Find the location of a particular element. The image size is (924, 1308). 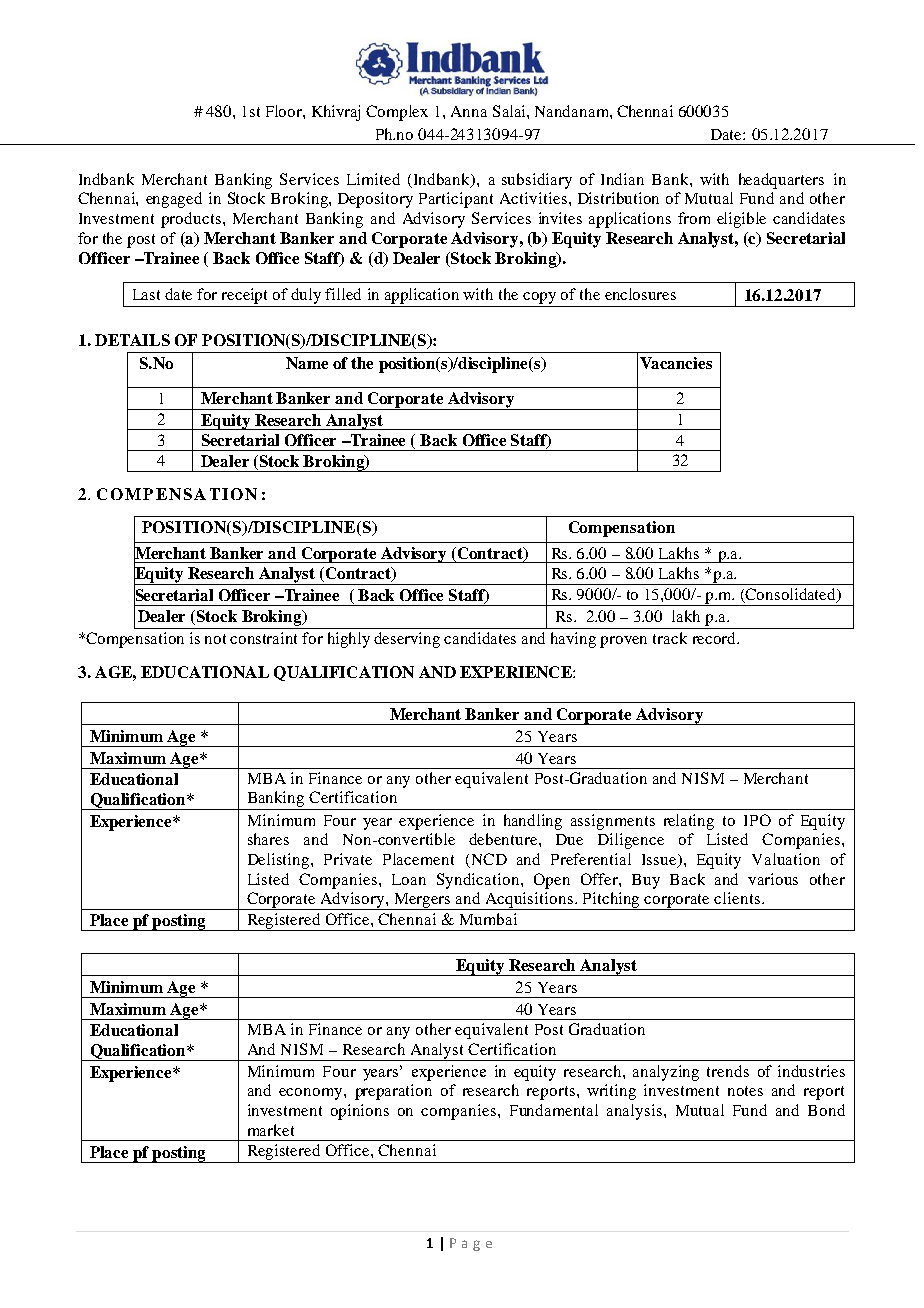

shares is located at coordinates (268, 839).
